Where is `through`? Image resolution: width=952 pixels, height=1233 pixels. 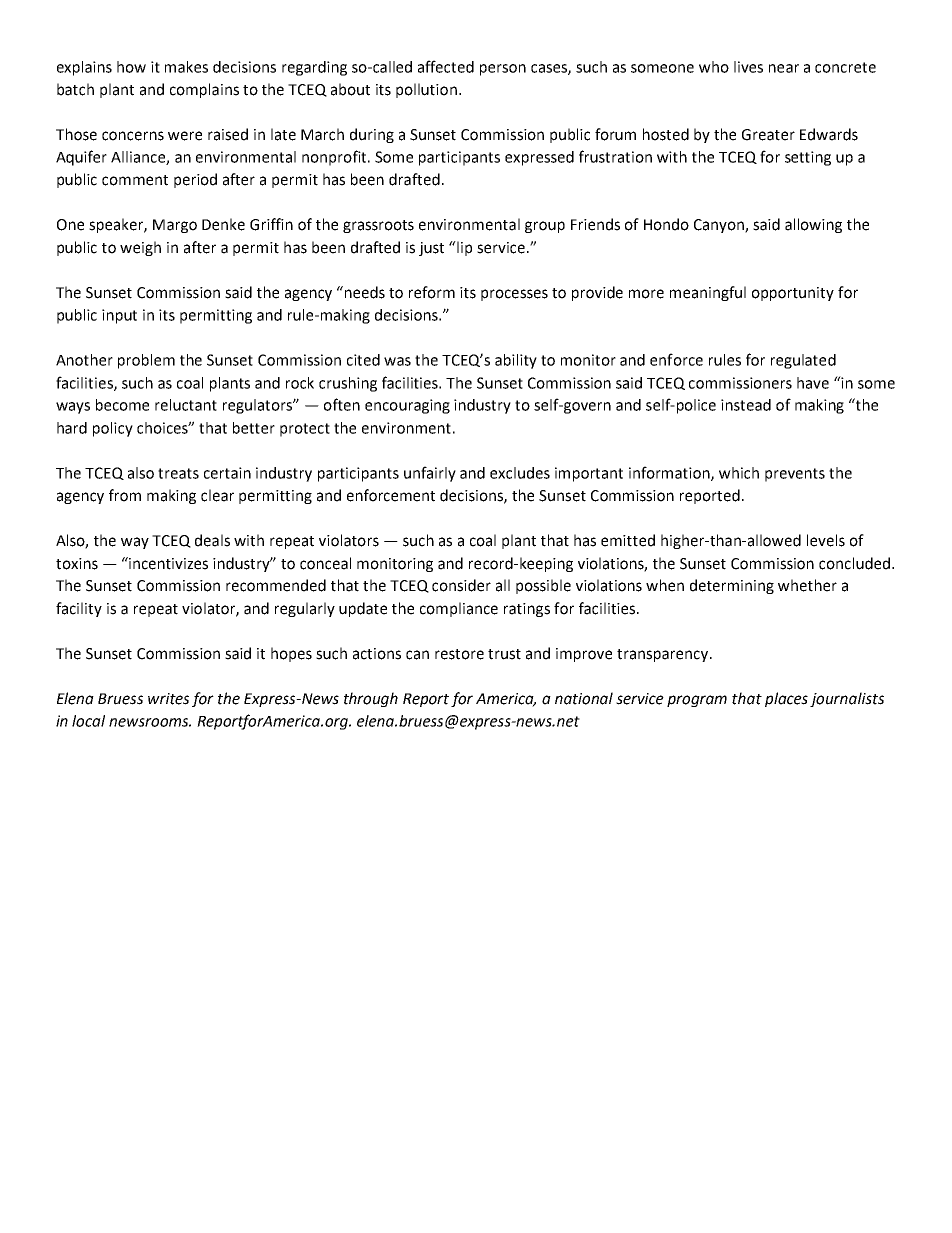
through is located at coordinates (371, 699).
